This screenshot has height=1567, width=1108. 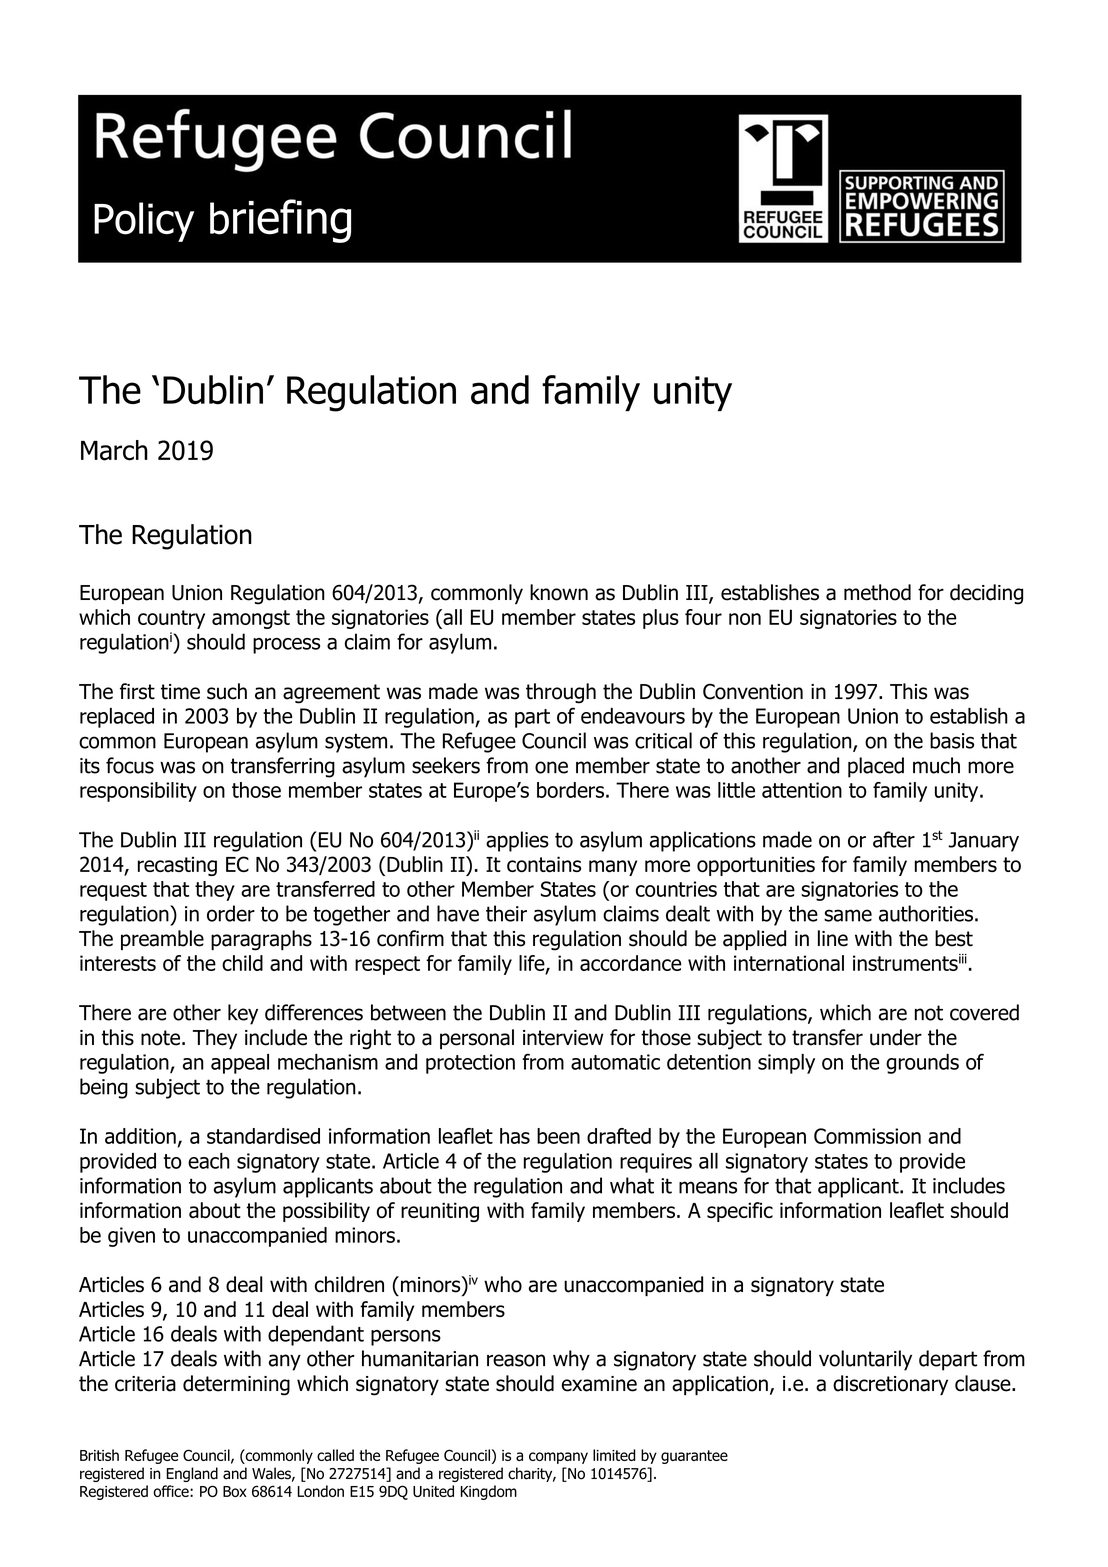 I want to click on company, so click(x=558, y=1458).
